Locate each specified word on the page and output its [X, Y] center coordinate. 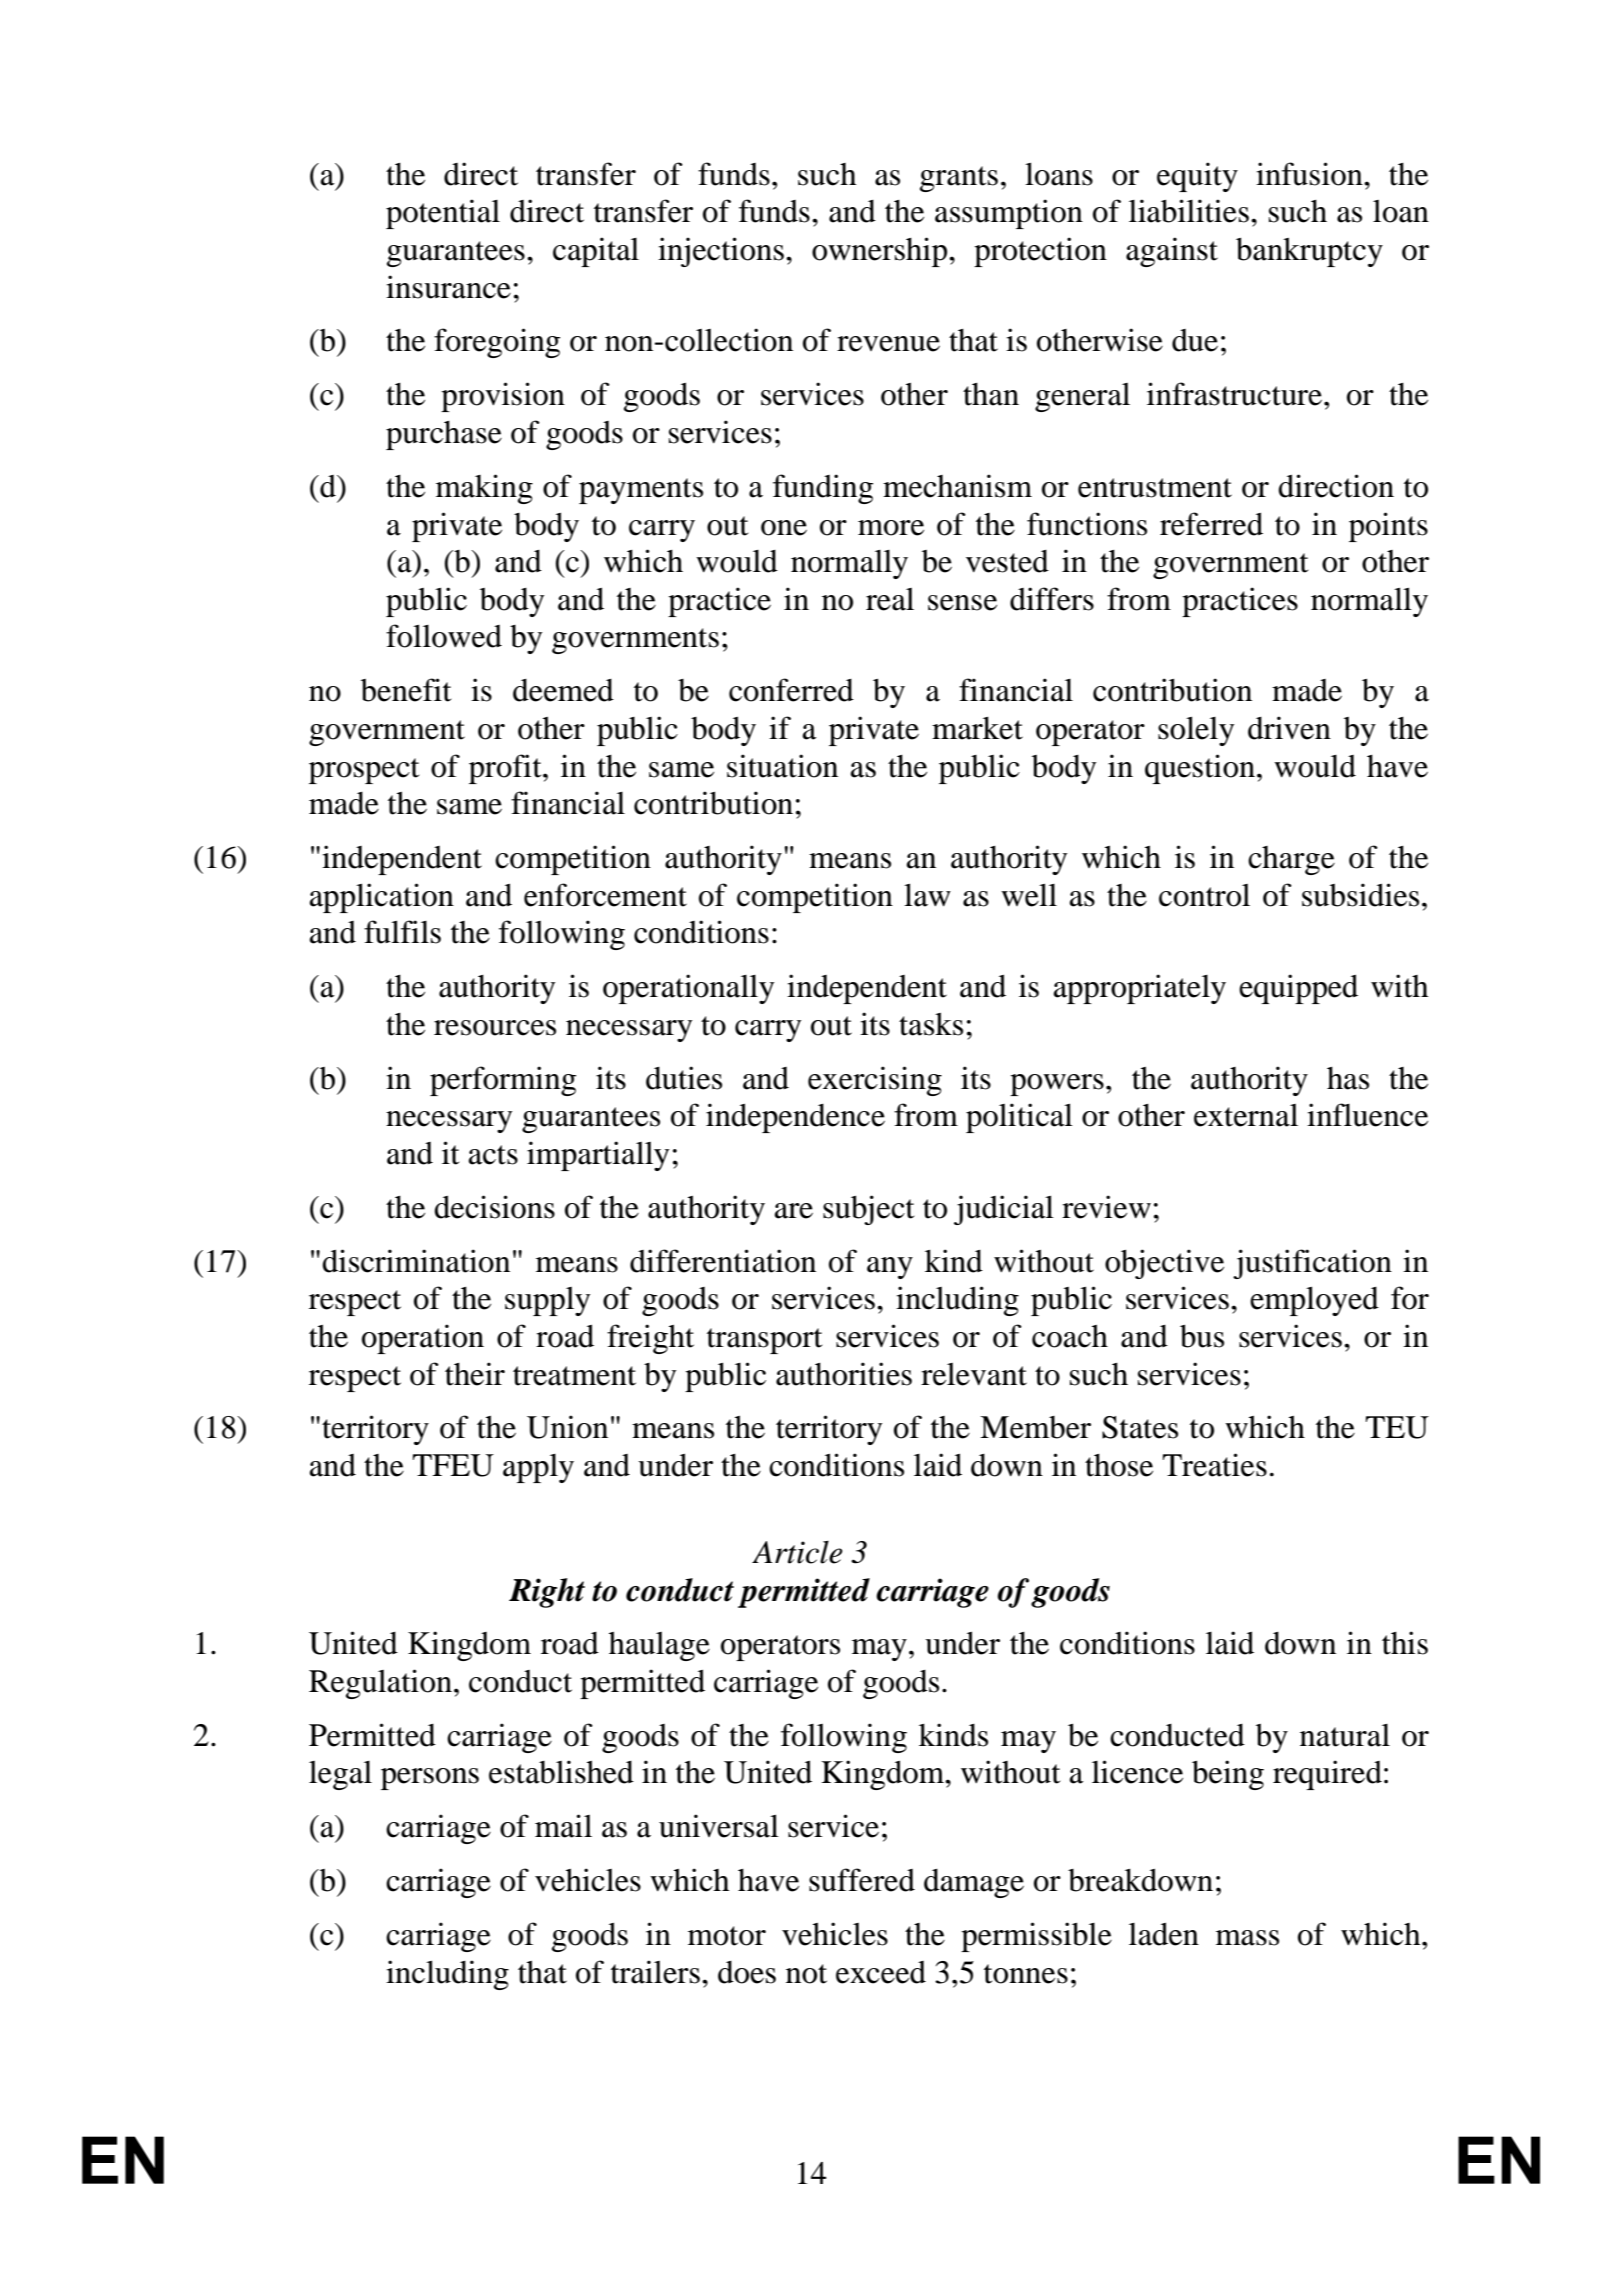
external [1246, 1115]
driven [1289, 728]
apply [538, 1468]
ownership [881, 252]
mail [563, 1826]
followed [444, 636]
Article [797, 1552]
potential [443, 214]
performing [503, 1081]
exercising [875, 1081]
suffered [862, 1880]
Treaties [1214, 1465]
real [890, 599]
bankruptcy [1309, 252]
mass [1247, 1938]
